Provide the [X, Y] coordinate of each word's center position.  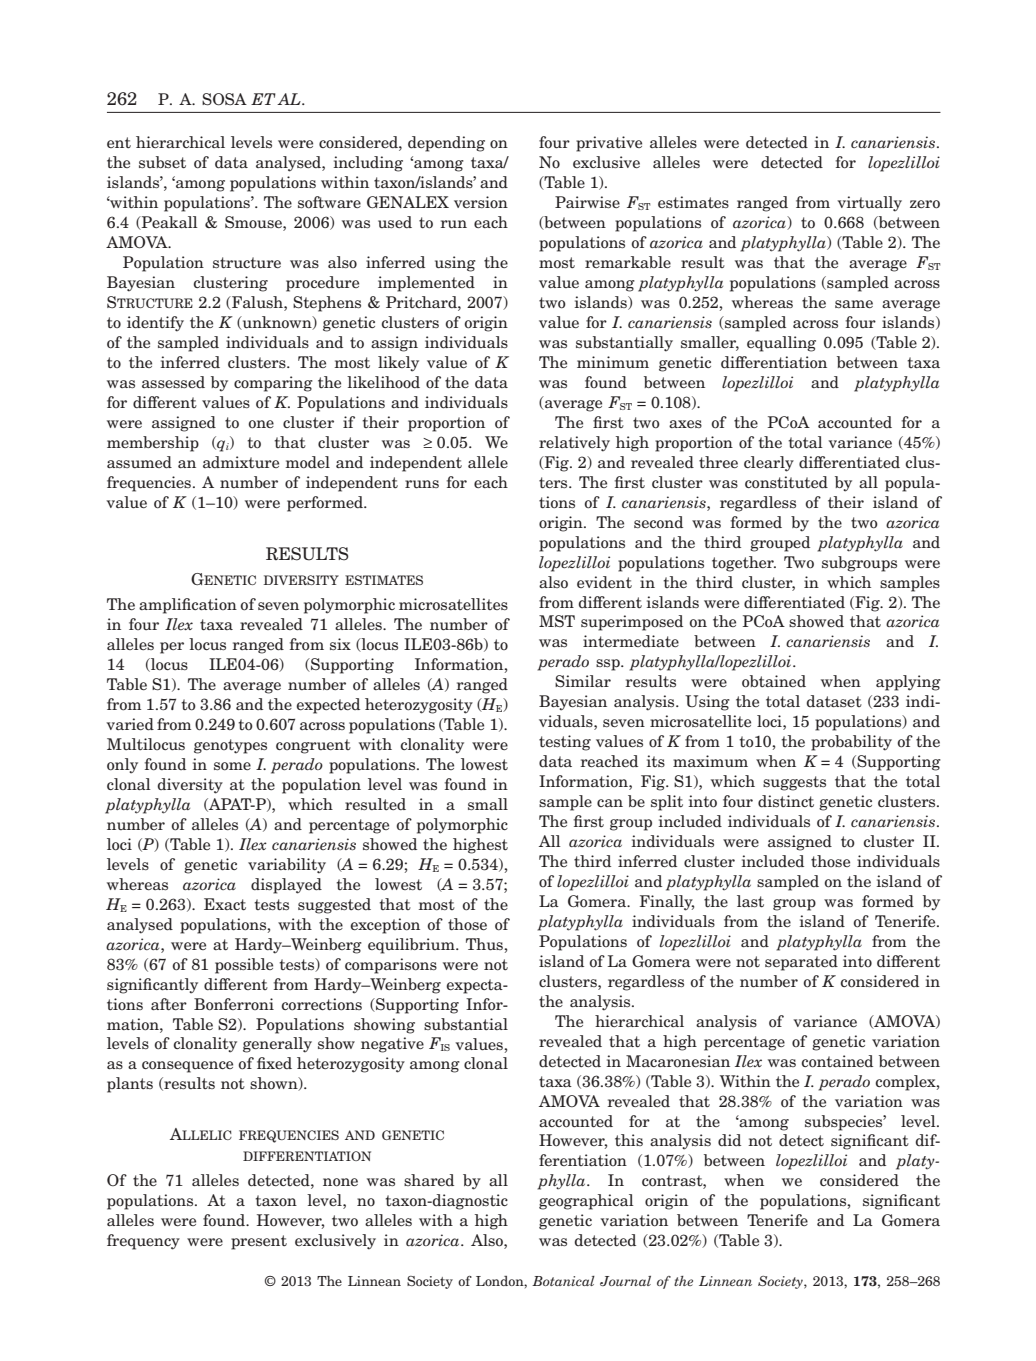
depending [446, 144]
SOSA [224, 99]
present [259, 1242]
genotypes [230, 746]
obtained [774, 681]
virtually [869, 204]
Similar [583, 681]
